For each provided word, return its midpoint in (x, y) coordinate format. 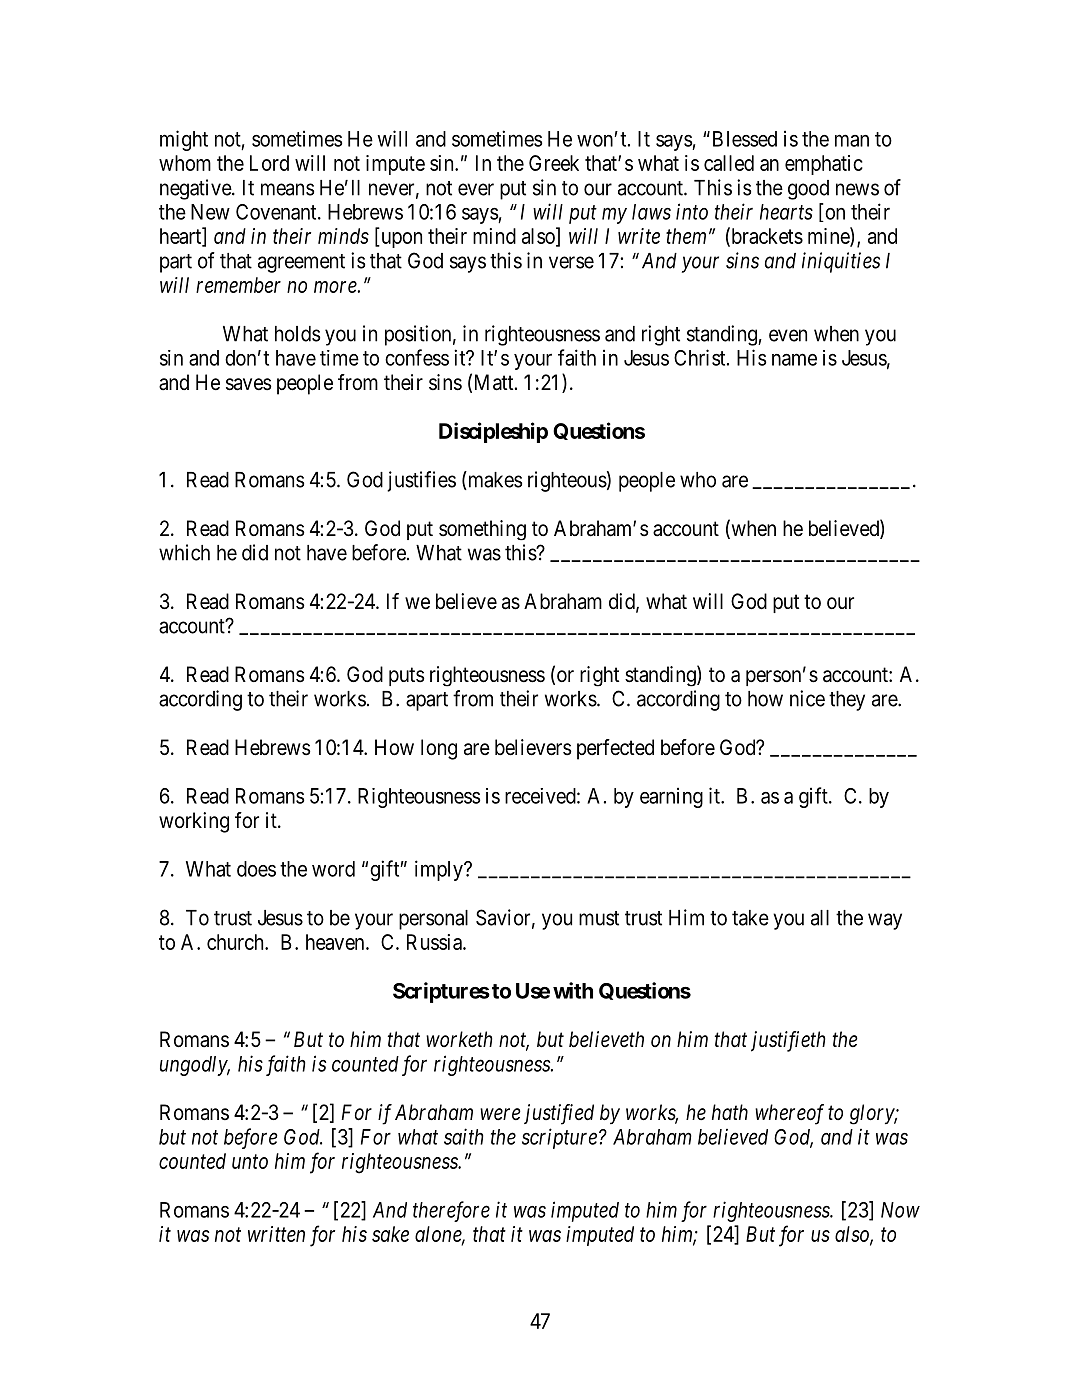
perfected (615, 749)
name (794, 359)
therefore (451, 1211)
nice (807, 698)
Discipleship (493, 432)
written (276, 1234)
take (750, 918)
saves (249, 384)
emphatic (824, 165)
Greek (554, 163)
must (599, 918)
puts (407, 676)
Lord (269, 163)
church (236, 942)
